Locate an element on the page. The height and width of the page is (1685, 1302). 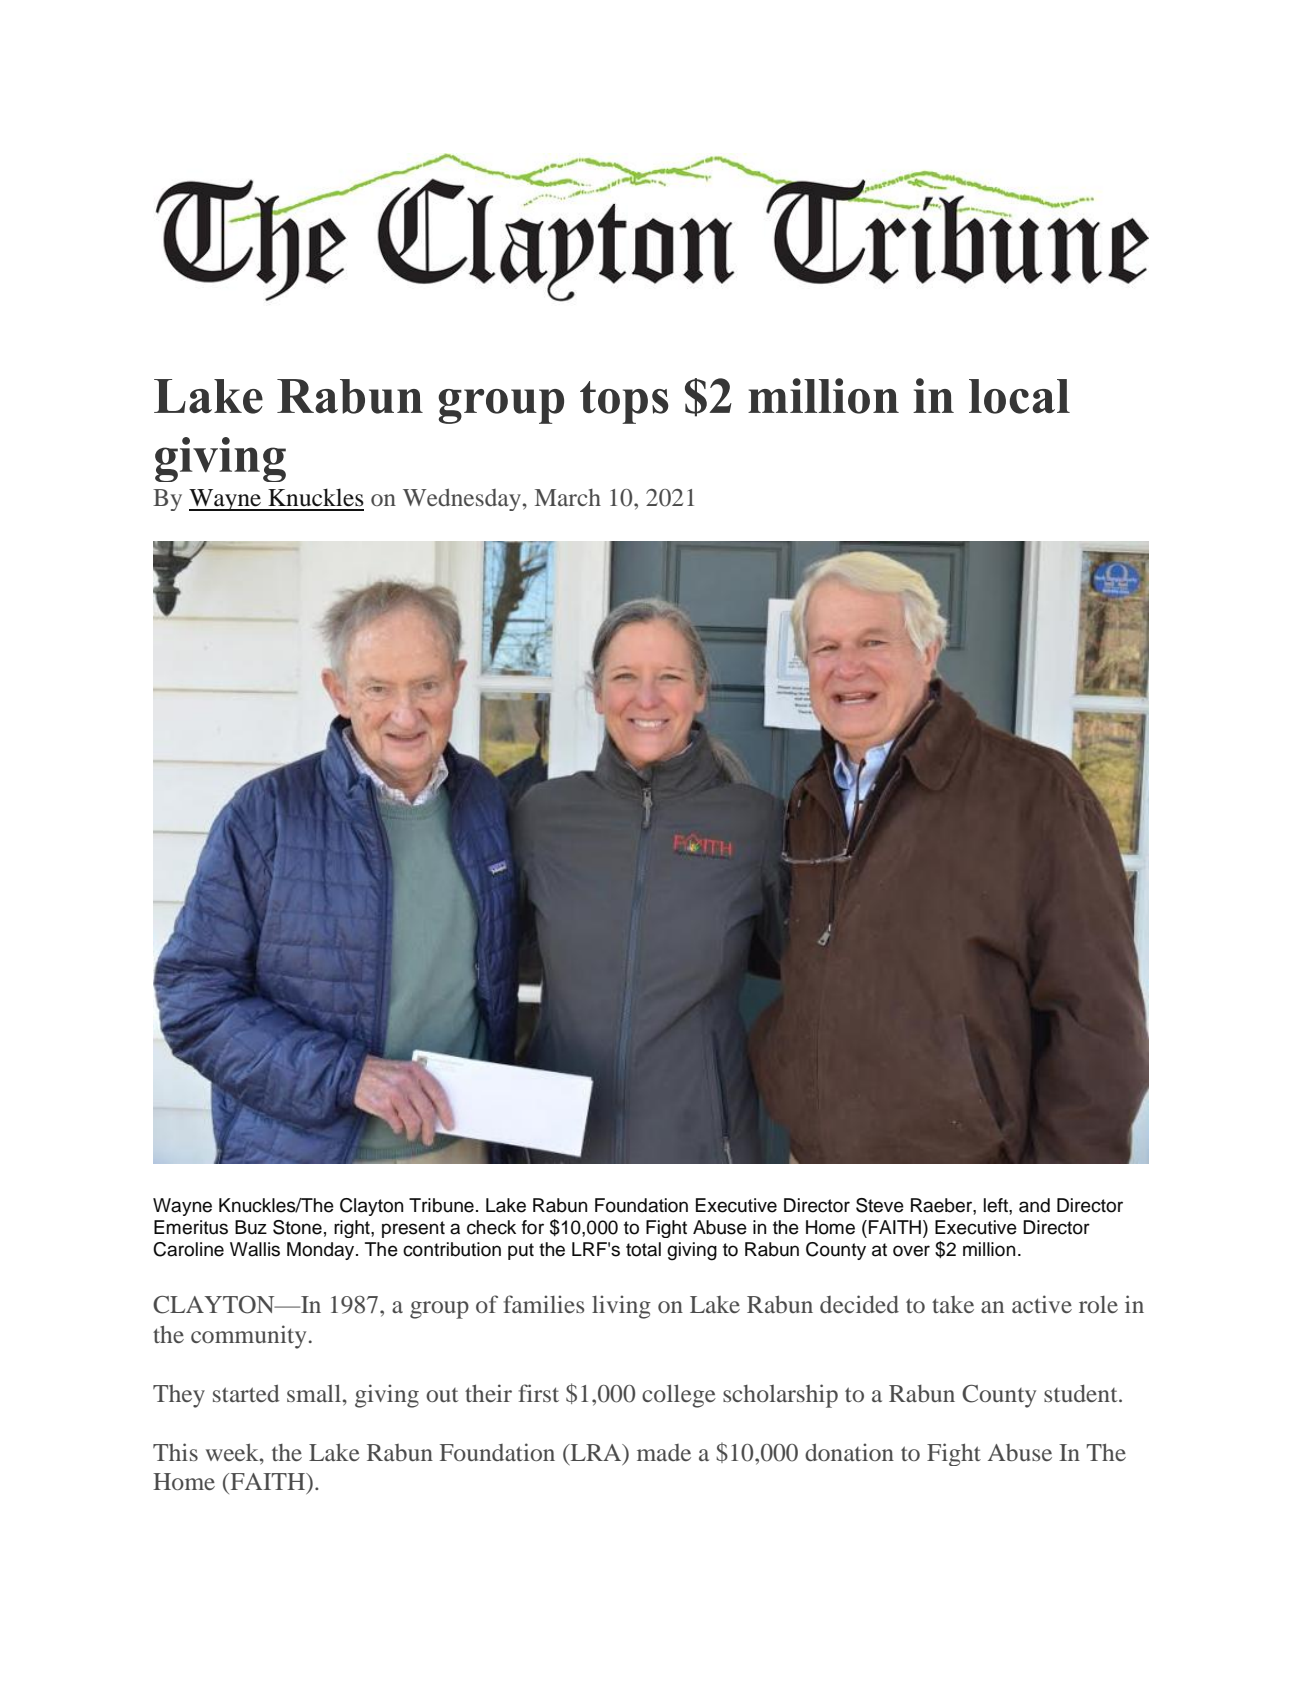
local is located at coordinates (1019, 396).
